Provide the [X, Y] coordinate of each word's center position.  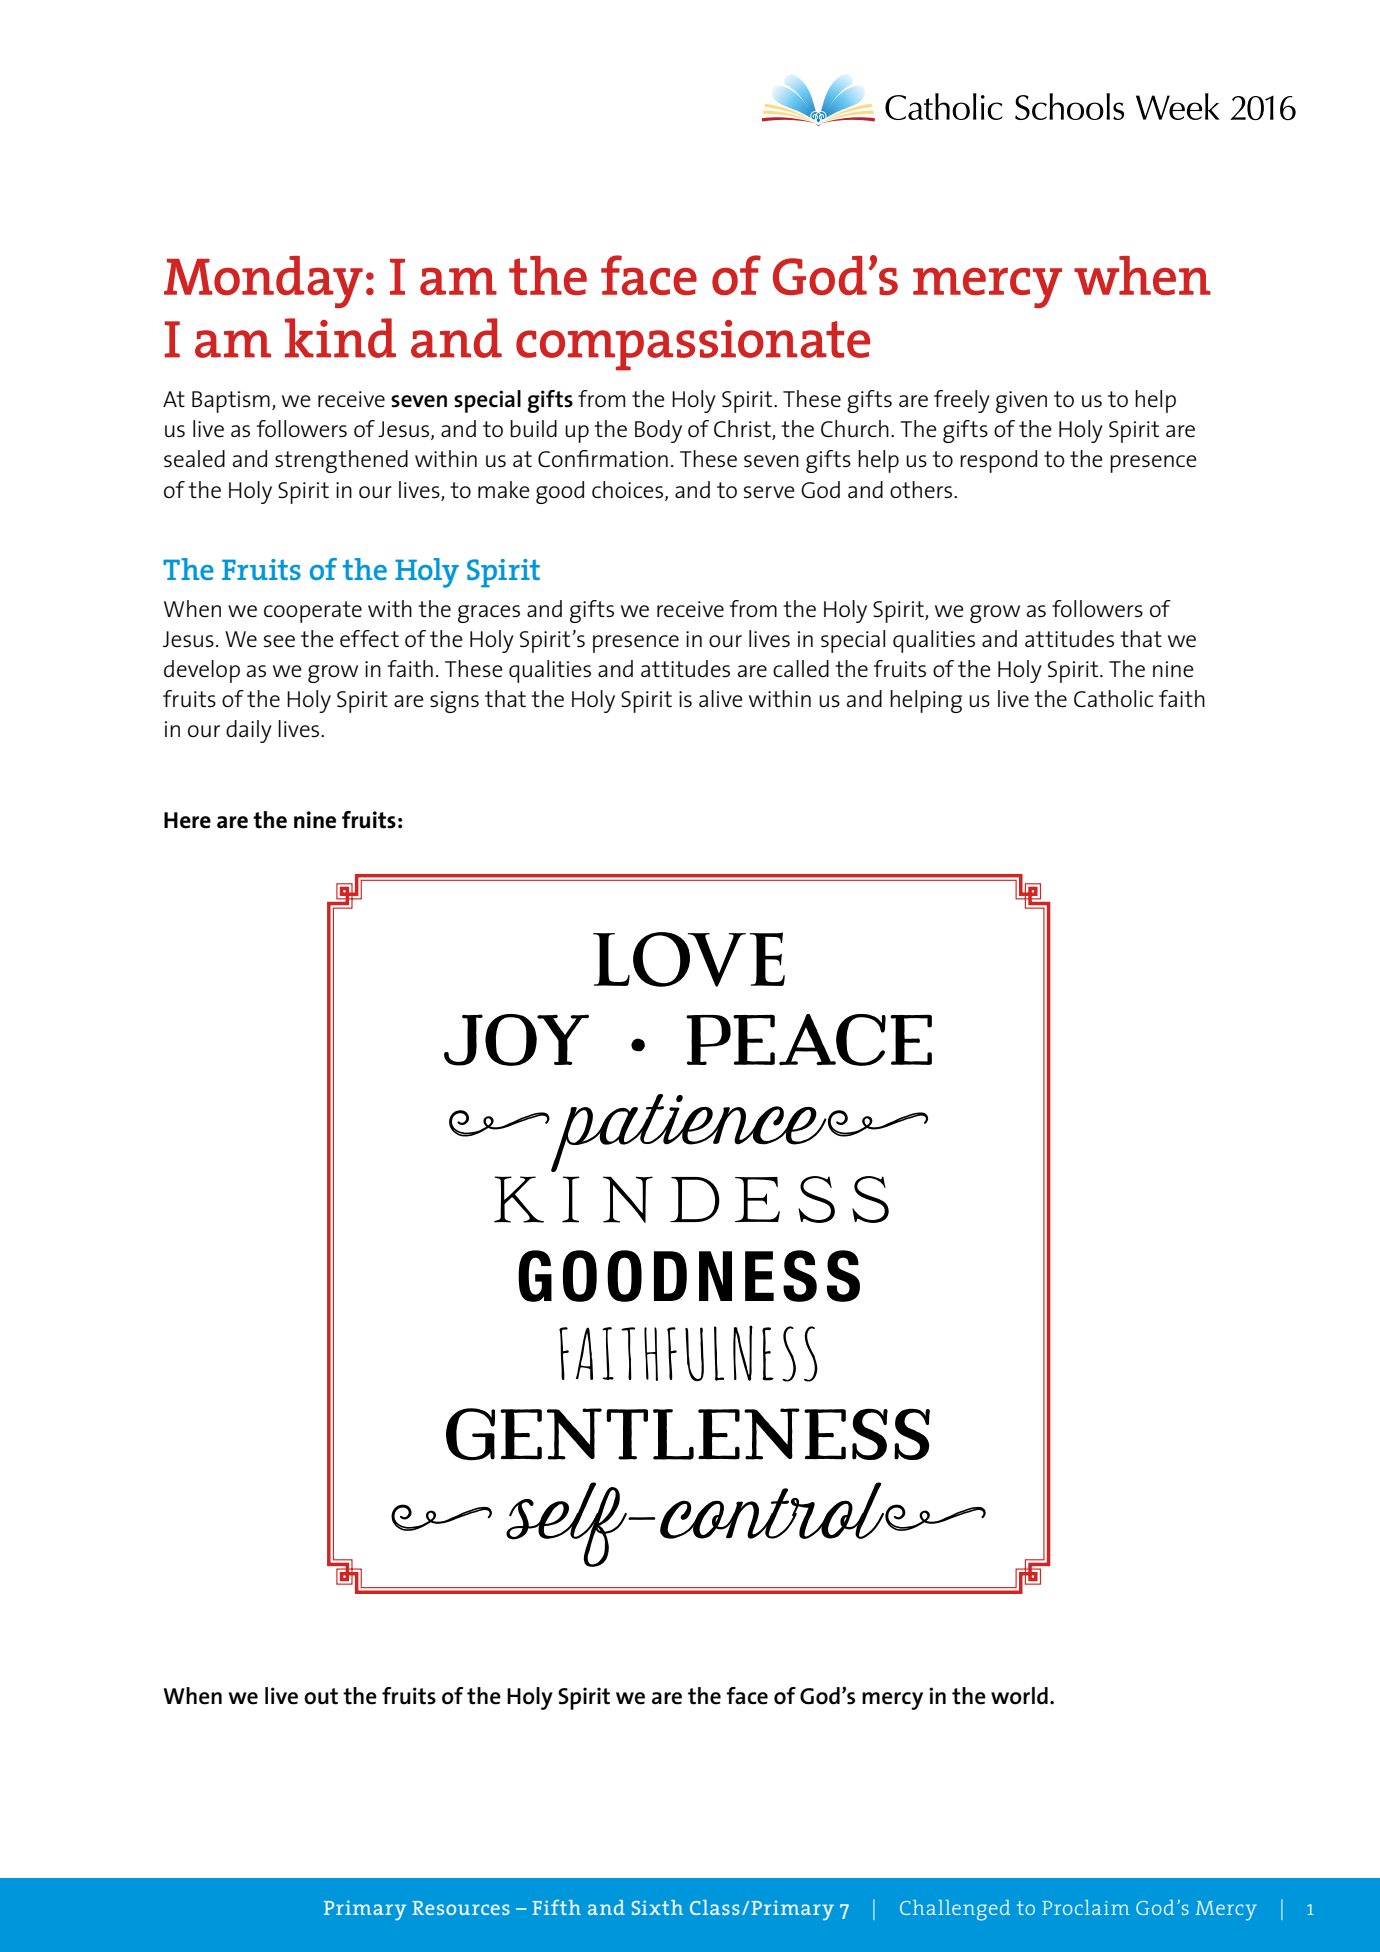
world [1019, 1696]
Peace [809, 1040]
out [321, 1696]
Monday [263, 282]
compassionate [693, 345]
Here [187, 820]
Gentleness [688, 1434]
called [801, 668]
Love [689, 959]
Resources [461, 1908]
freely [962, 401]
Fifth [556, 1907]
